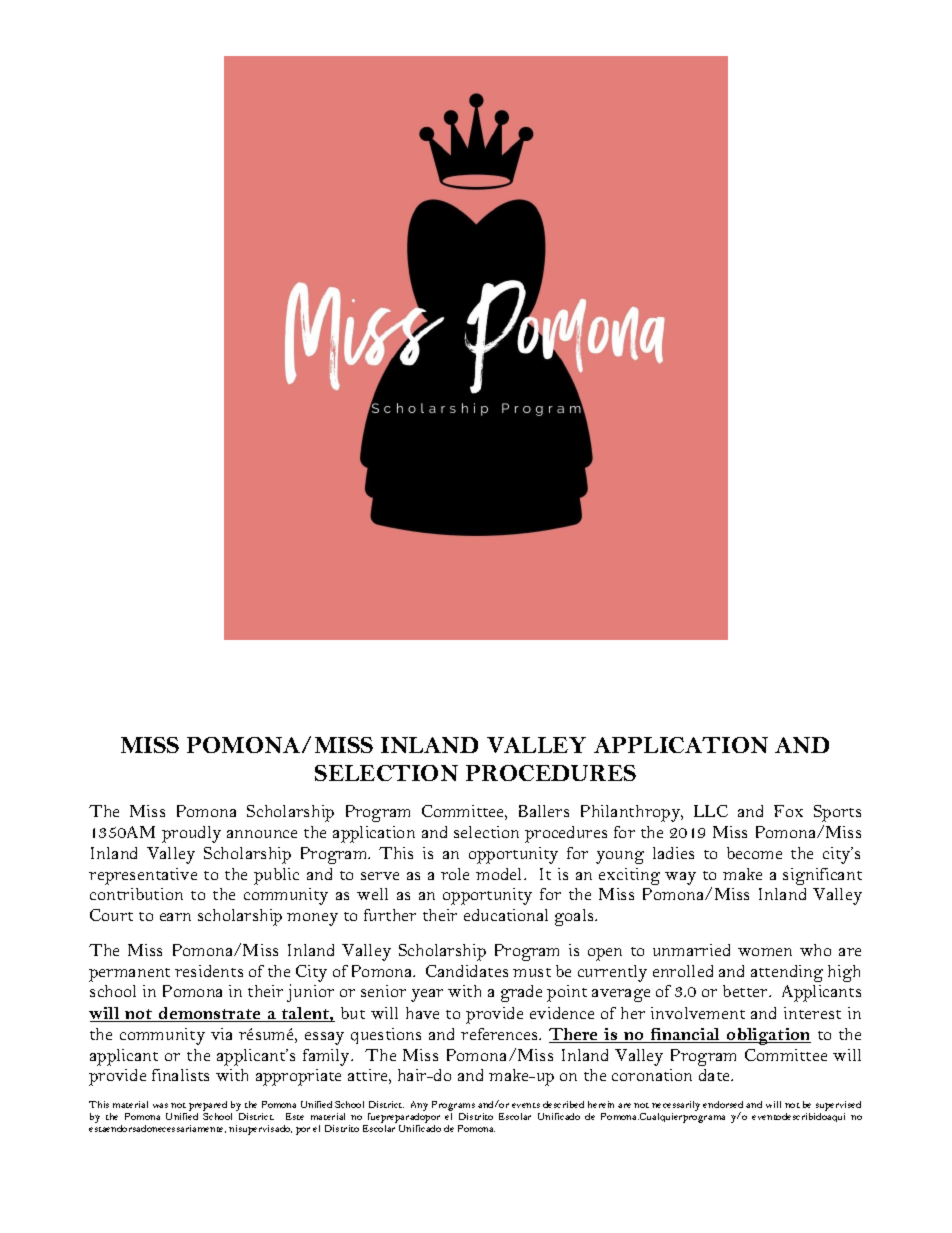 The height and width of the screenshot is (1233, 952). Describe the element at coordinates (521, 993) in the screenshot. I see `grade` at that location.
